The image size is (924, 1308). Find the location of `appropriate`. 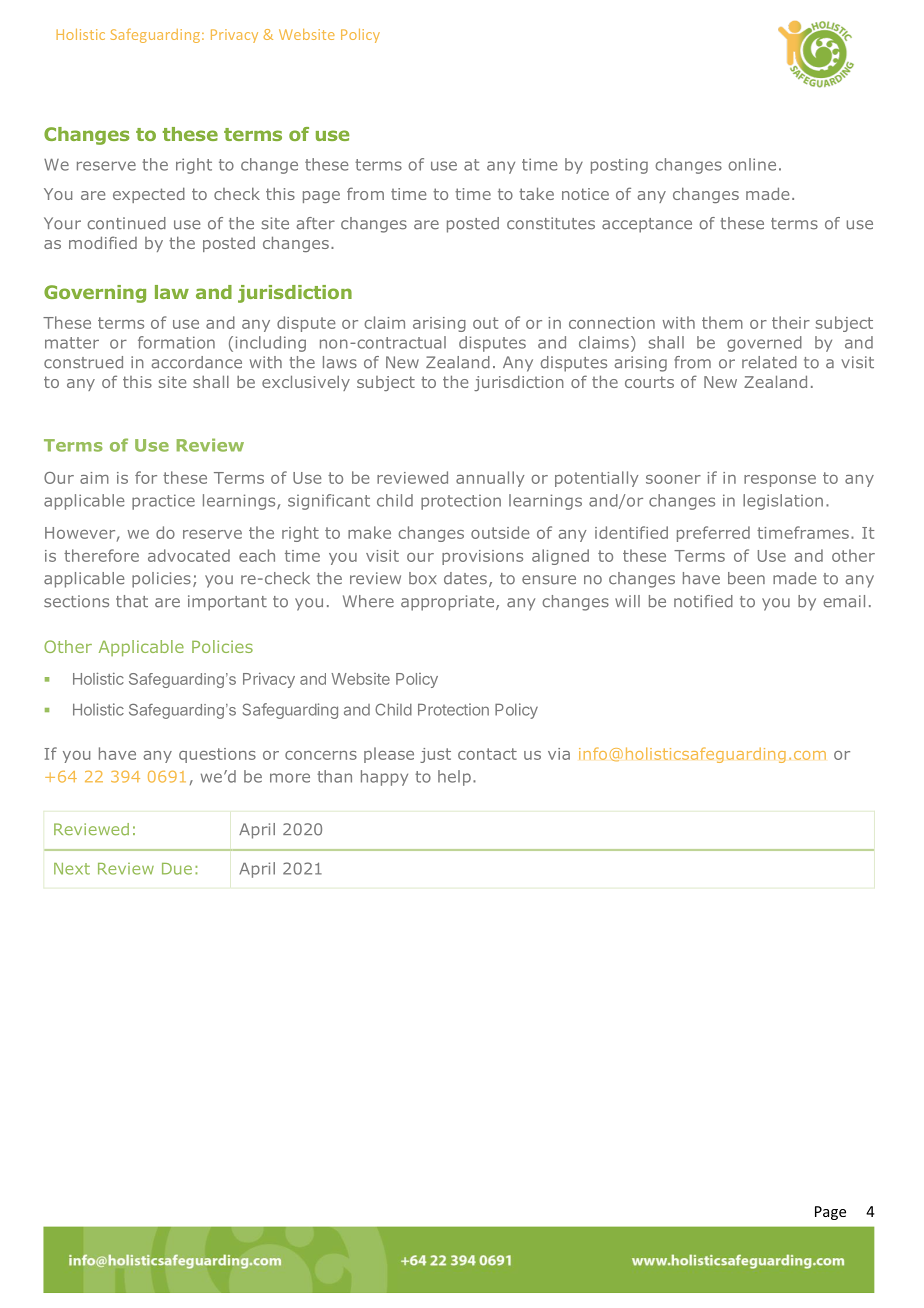

appropriate is located at coordinates (449, 603).
